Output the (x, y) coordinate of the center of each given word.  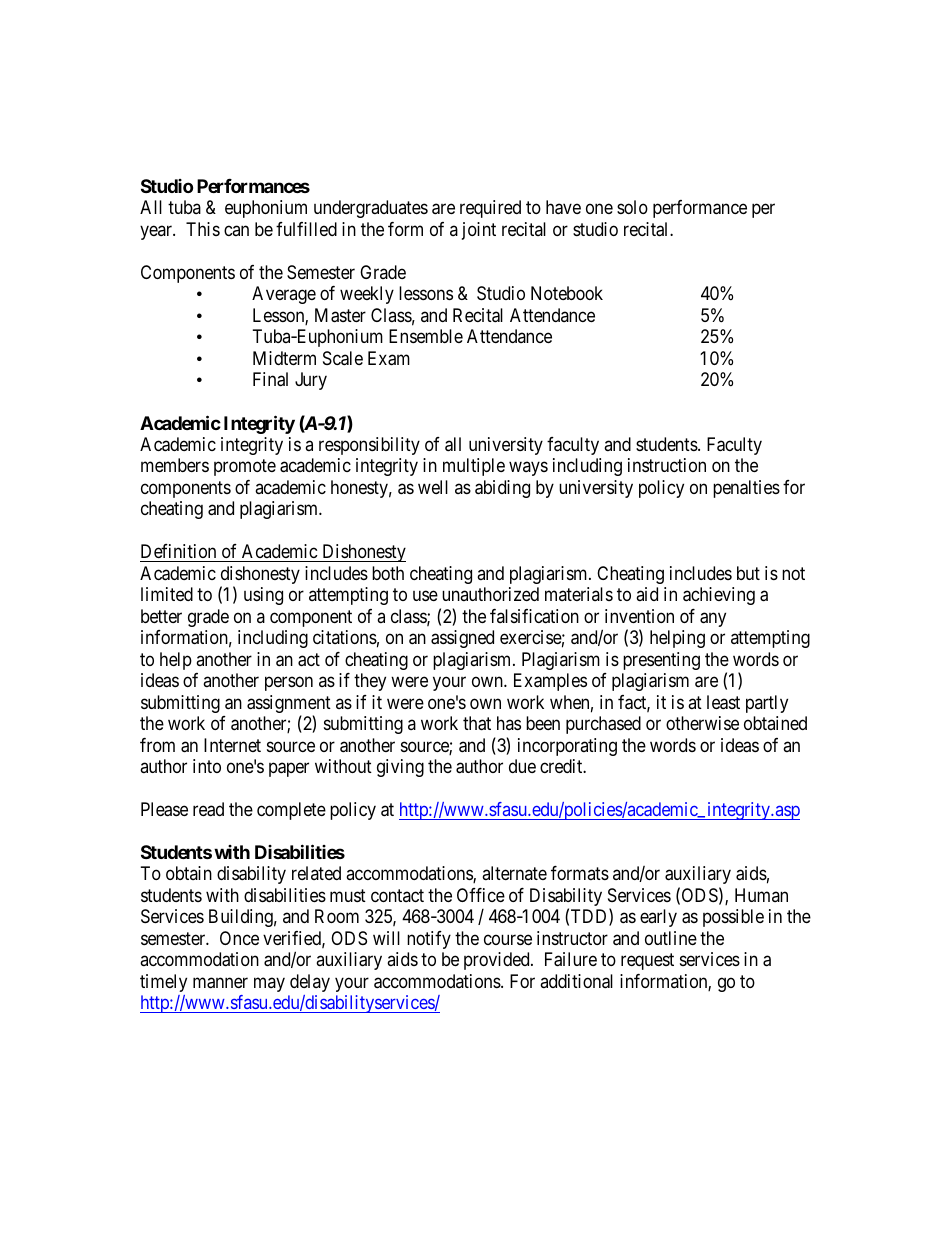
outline (671, 938)
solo (632, 207)
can (236, 230)
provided (498, 961)
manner (220, 983)
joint (479, 231)
